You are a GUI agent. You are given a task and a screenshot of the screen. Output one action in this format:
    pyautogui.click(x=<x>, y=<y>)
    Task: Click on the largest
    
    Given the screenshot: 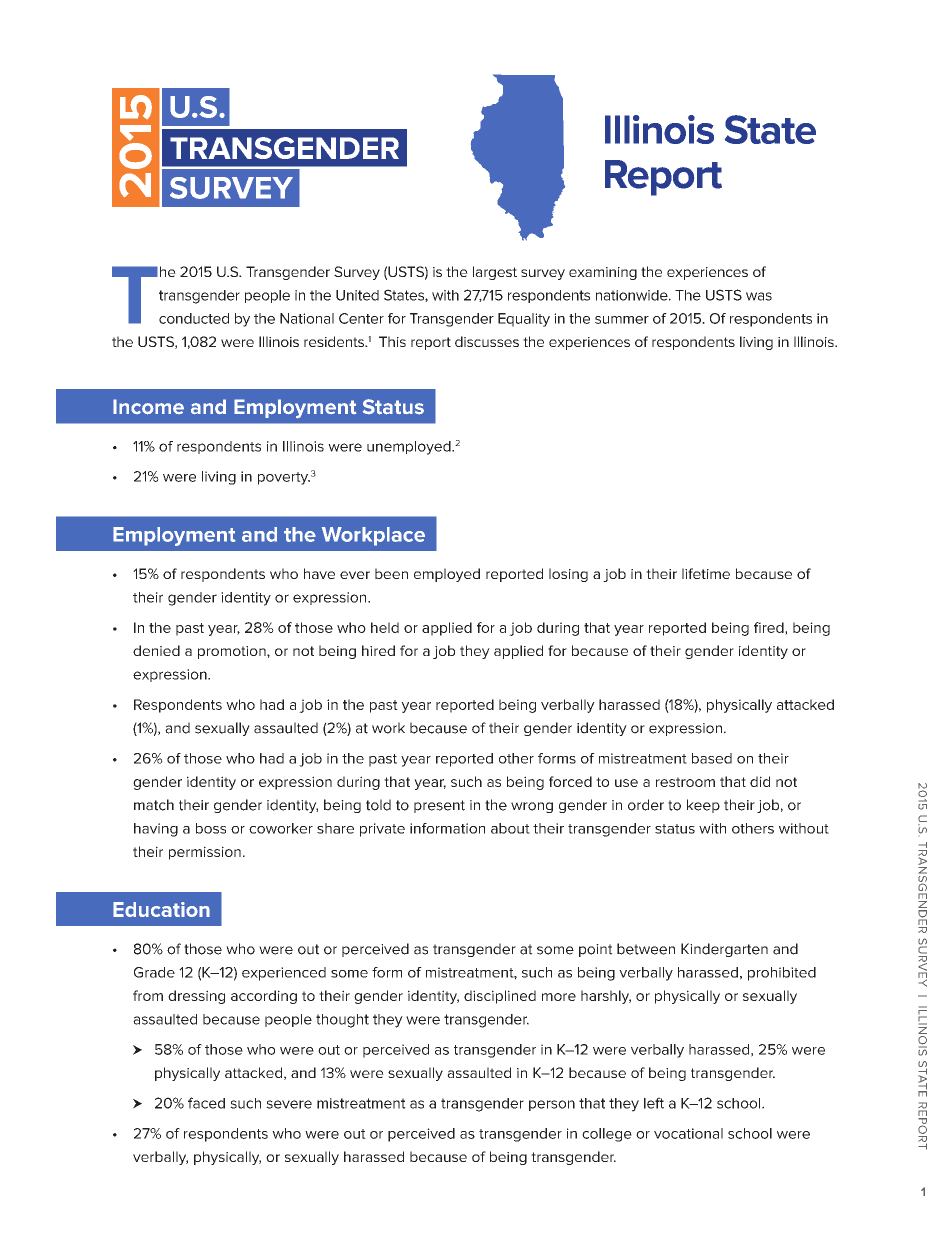 What is the action you would take?
    pyautogui.click(x=495, y=273)
